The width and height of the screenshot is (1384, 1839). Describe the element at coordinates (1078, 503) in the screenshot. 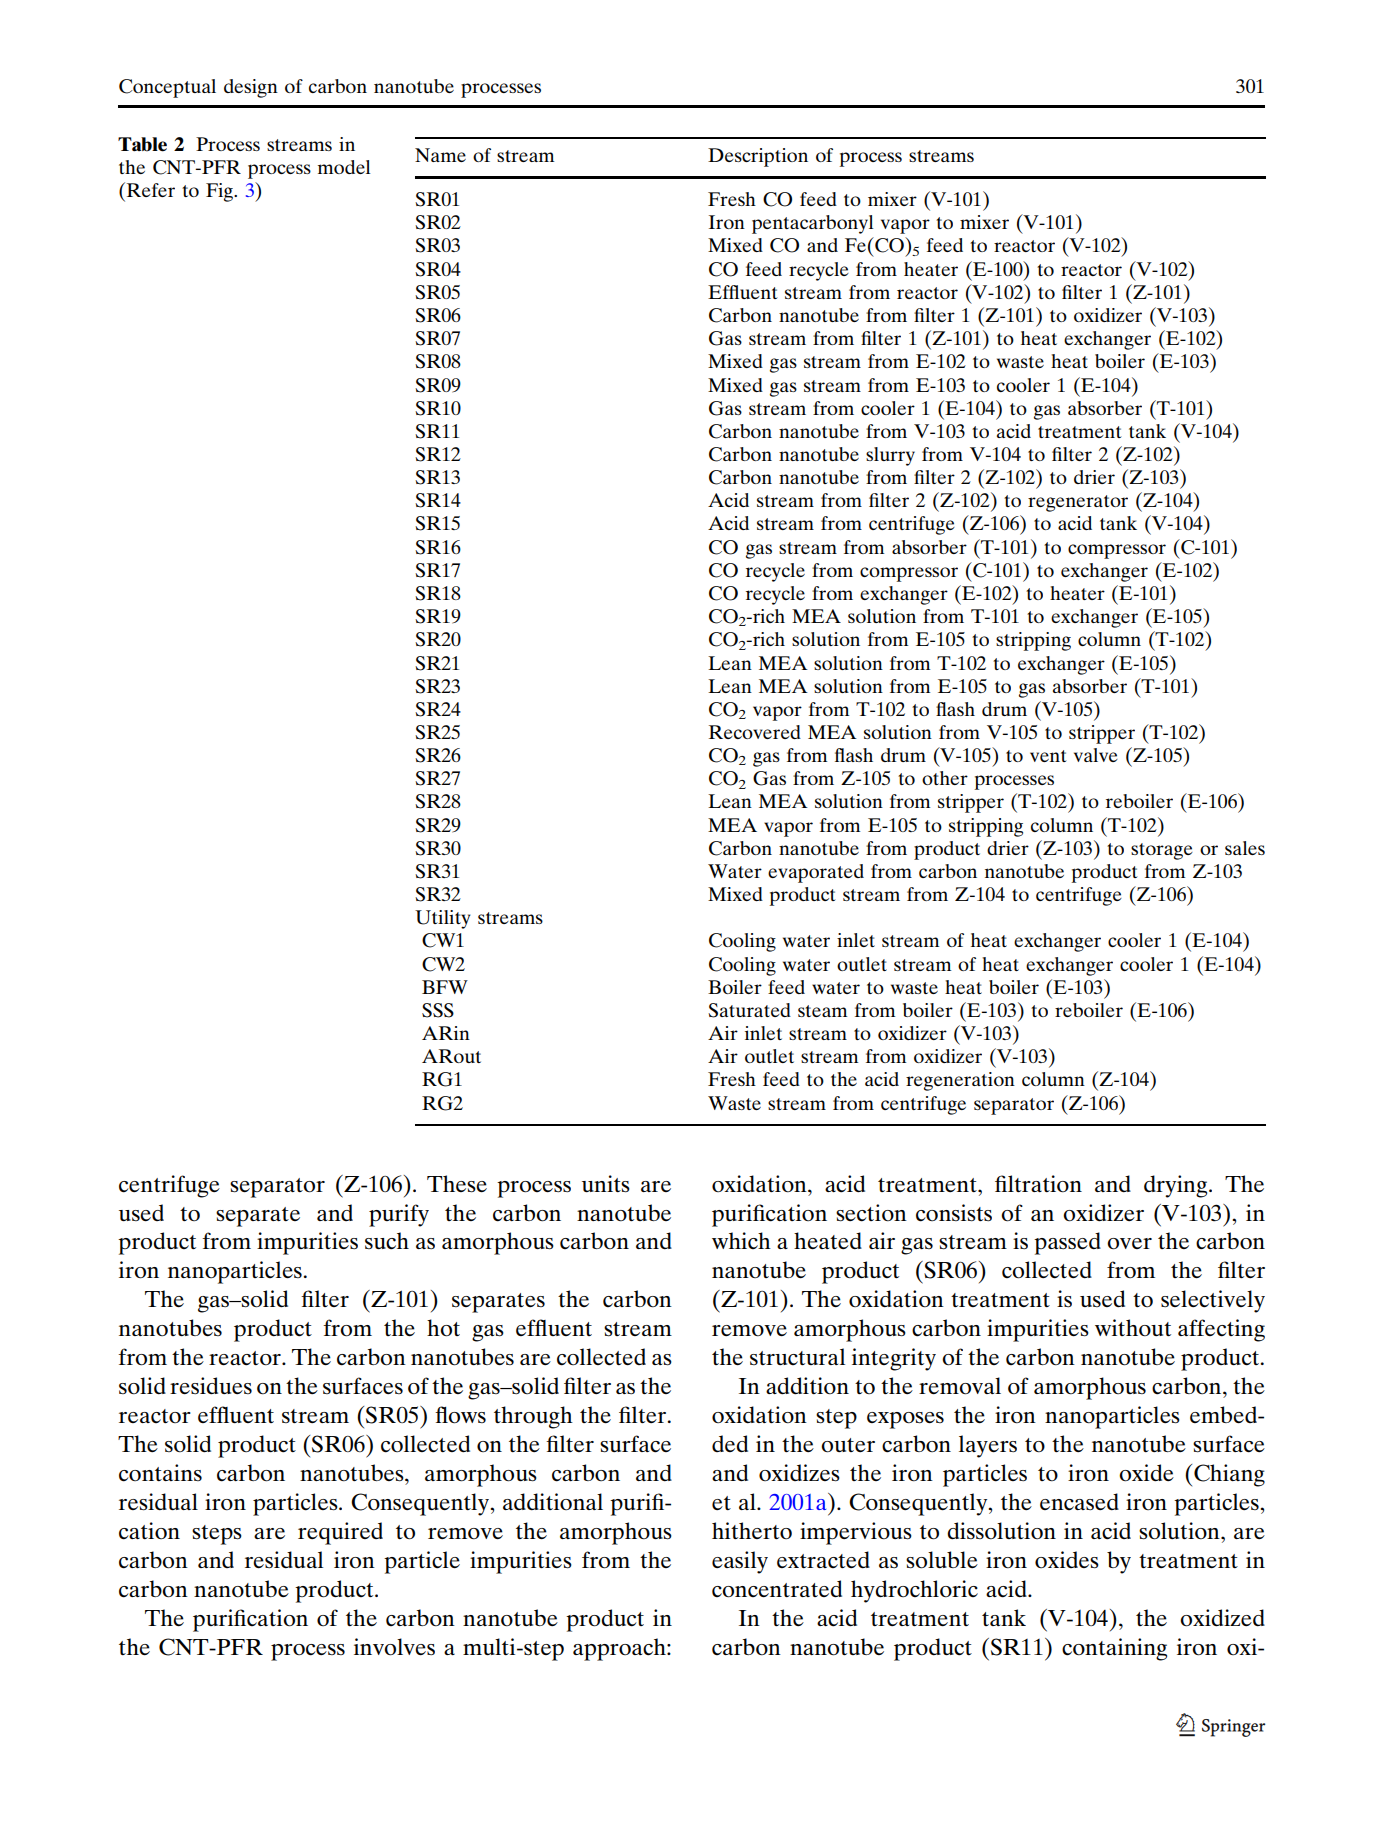

I see `regenerator` at that location.
